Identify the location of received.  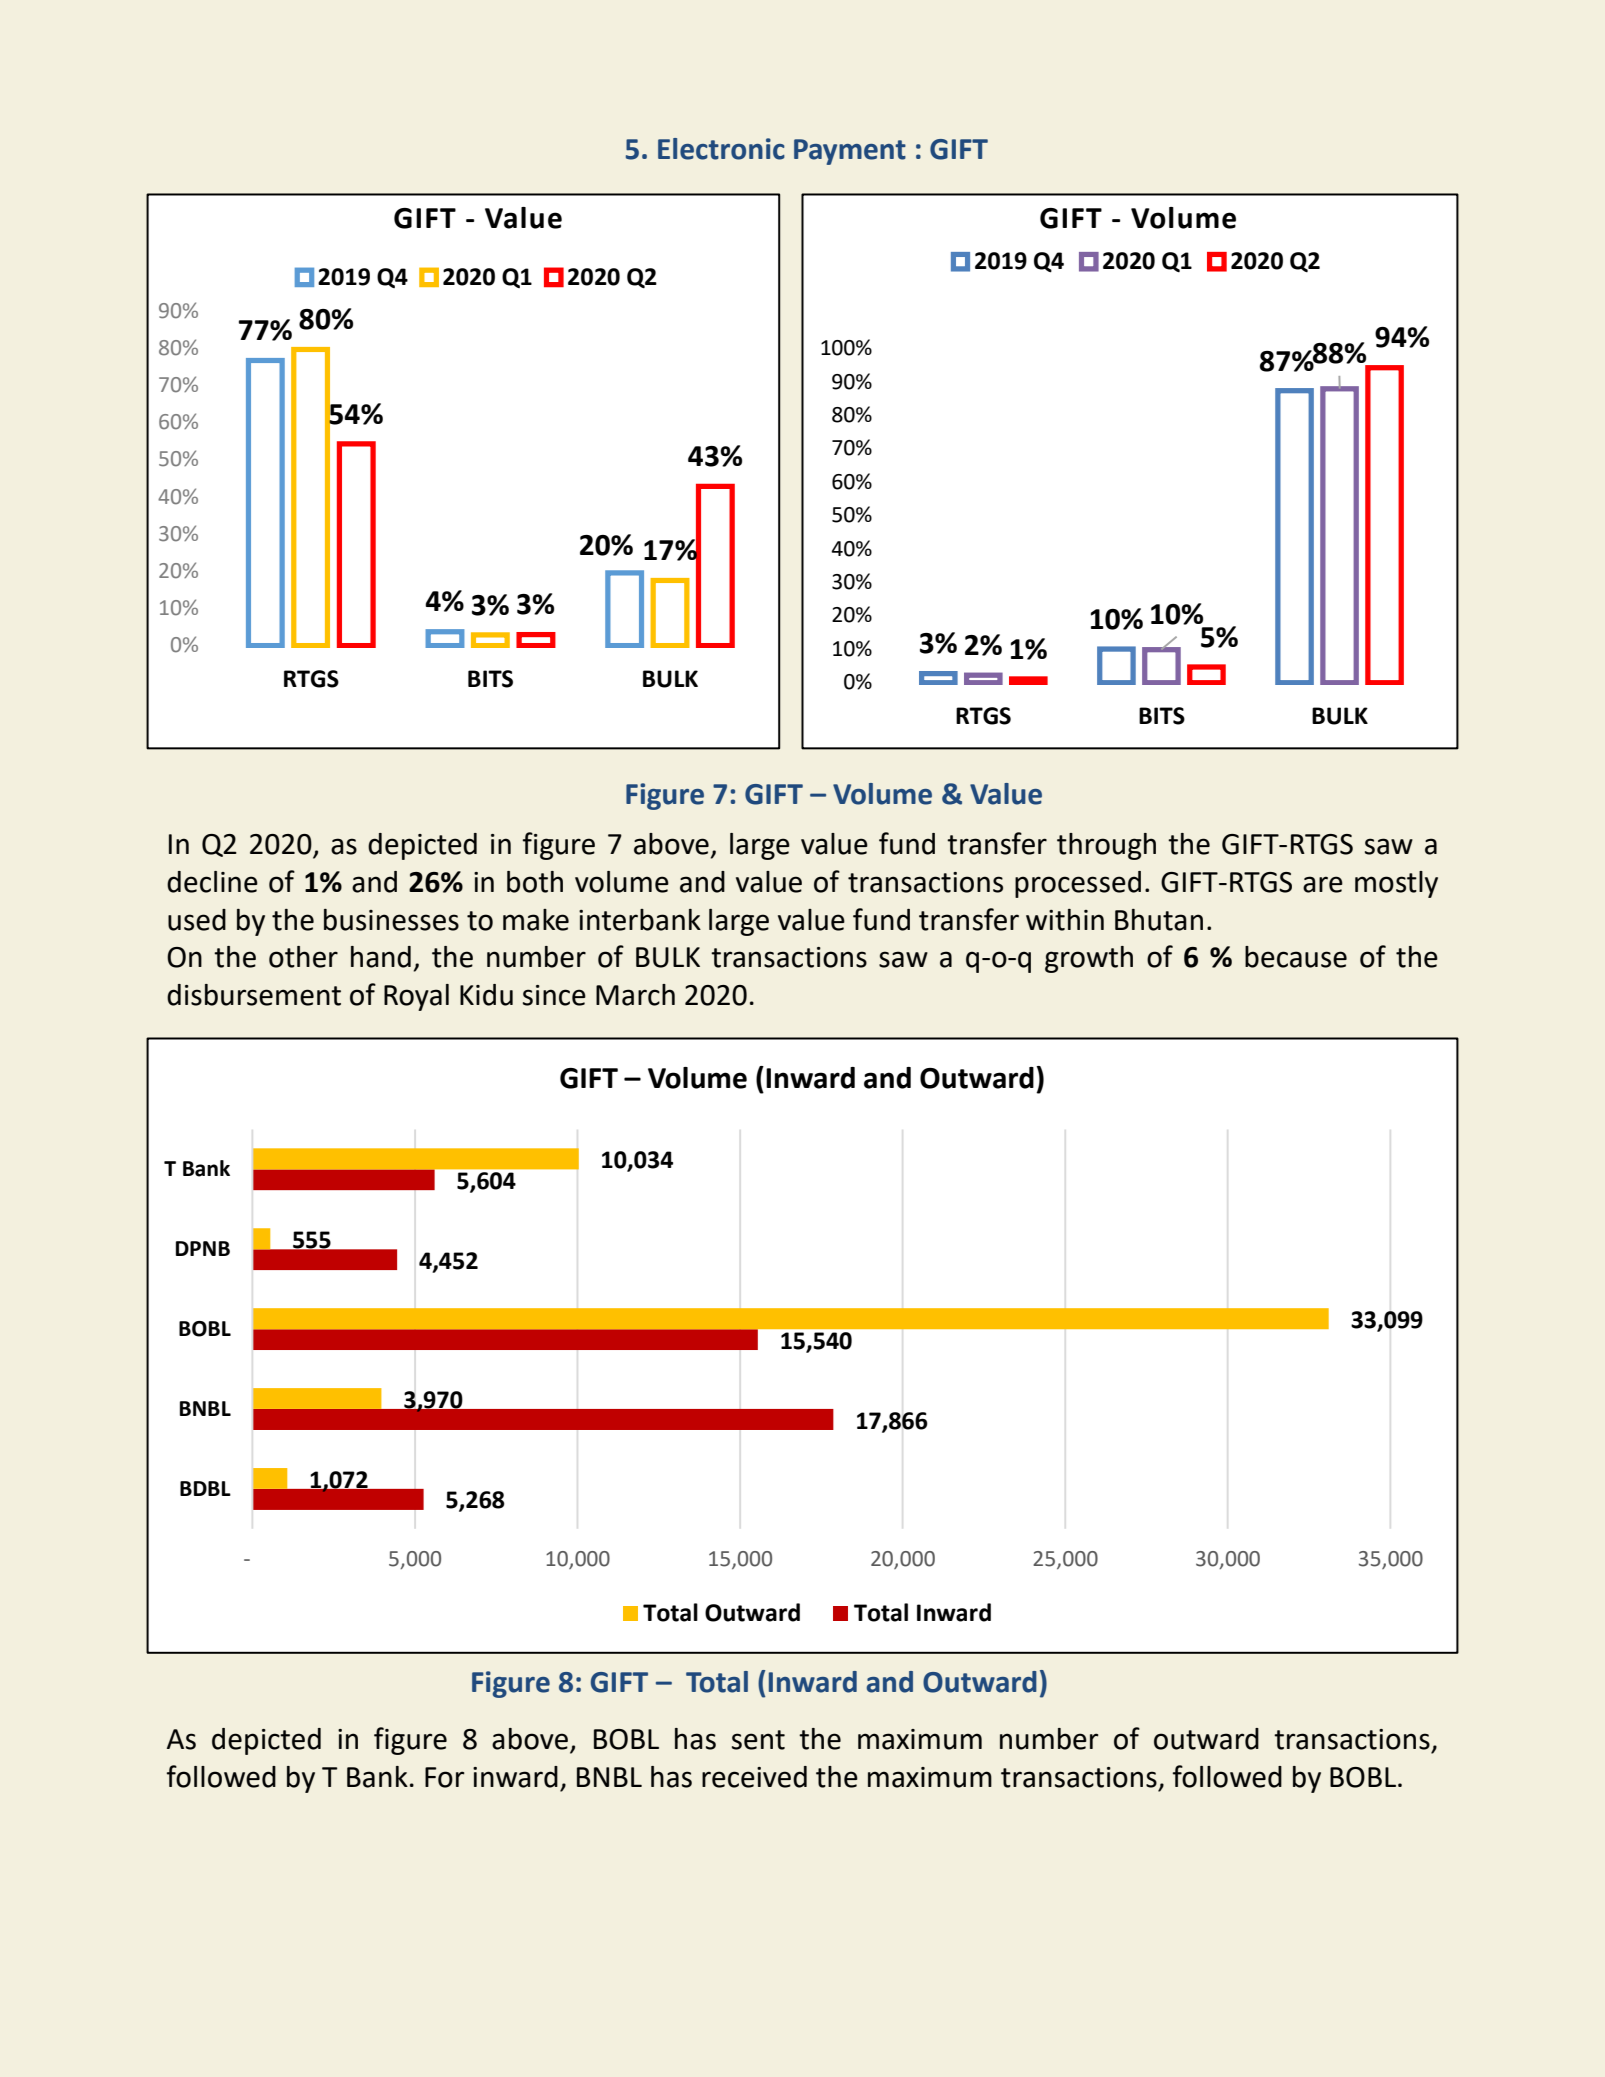
(754, 1777).
